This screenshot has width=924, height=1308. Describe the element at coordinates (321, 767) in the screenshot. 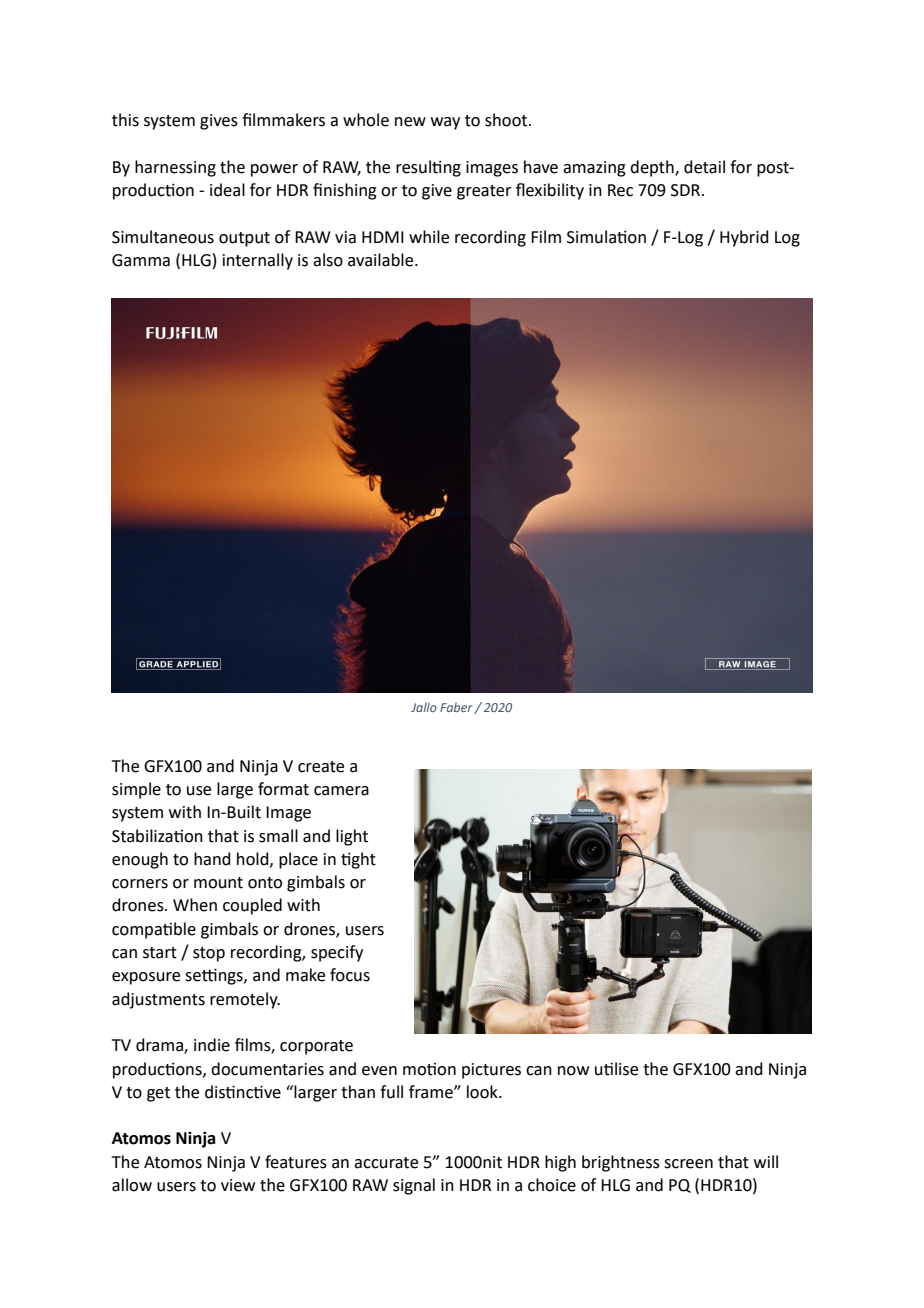

I see `create` at that location.
